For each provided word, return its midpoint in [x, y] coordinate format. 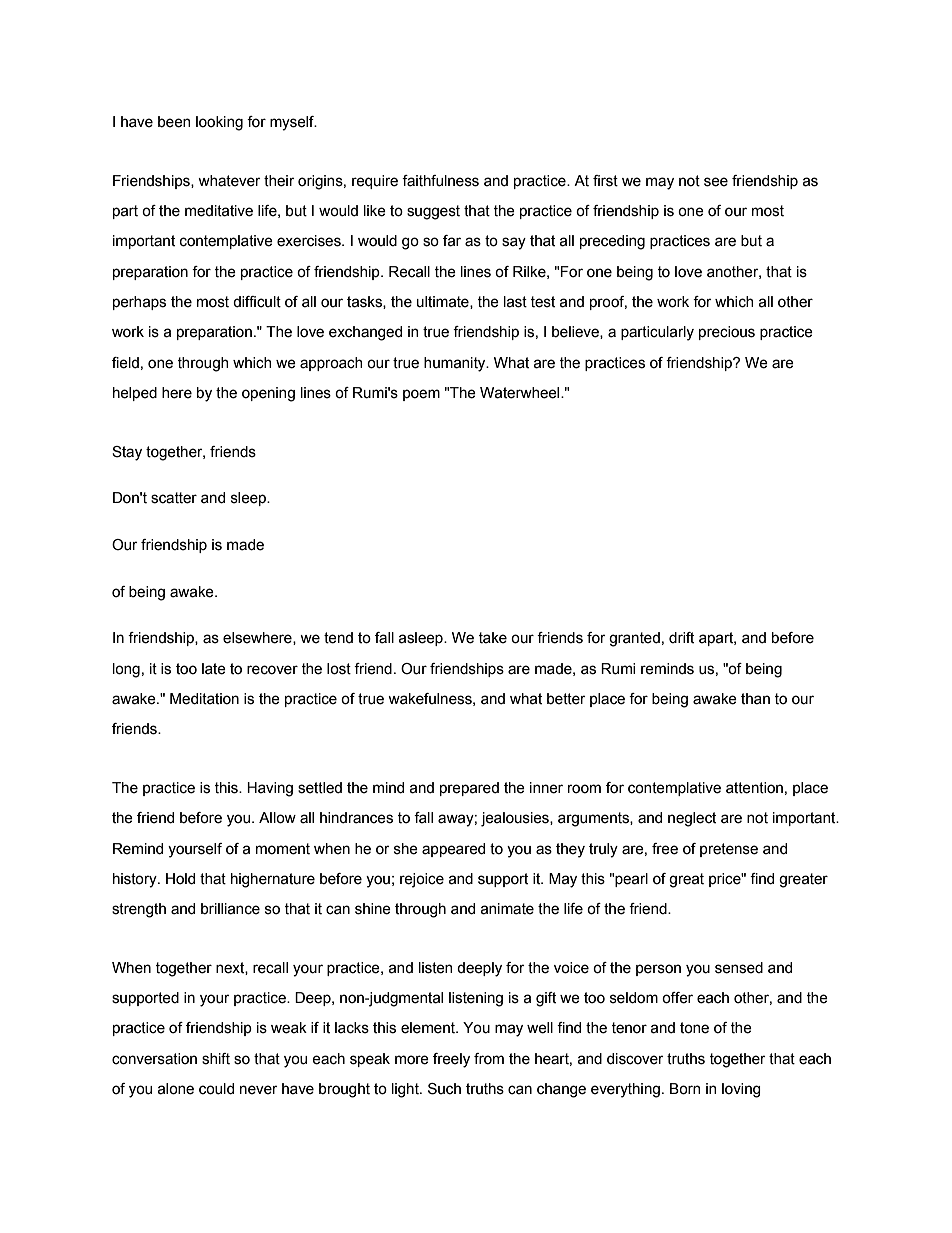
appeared [453, 850]
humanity [456, 364]
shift [216, 1059]
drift [681, 638]
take [492, 638]
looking [219, 123]
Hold [180, 879]
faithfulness [440, 181]
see [716, 182]
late [214, 669]
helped [135, 394]
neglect [692, 819]
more [412, 1060]
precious [727, 333]
